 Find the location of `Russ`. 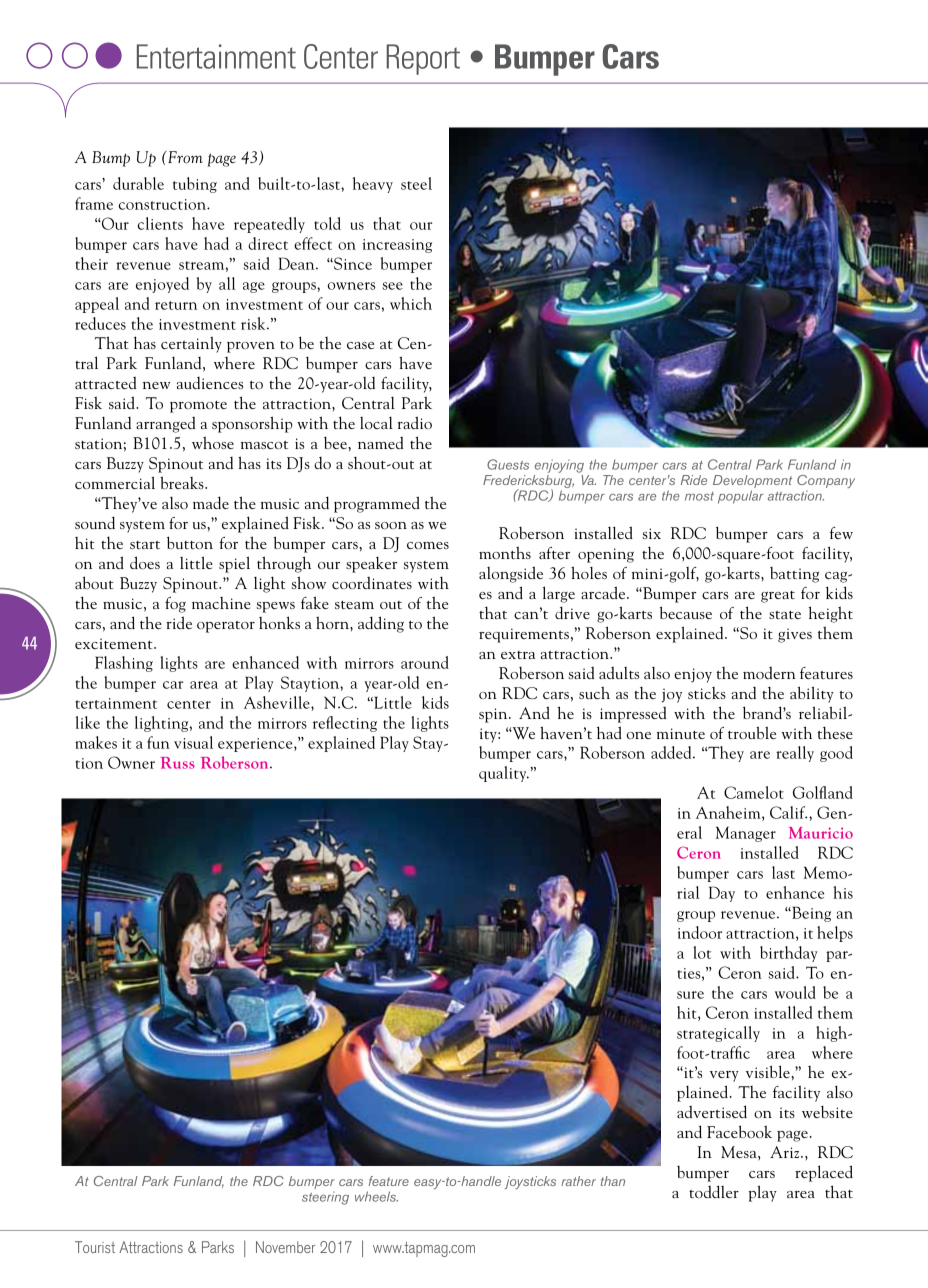

Russ is located at coordinates (178, 763).
